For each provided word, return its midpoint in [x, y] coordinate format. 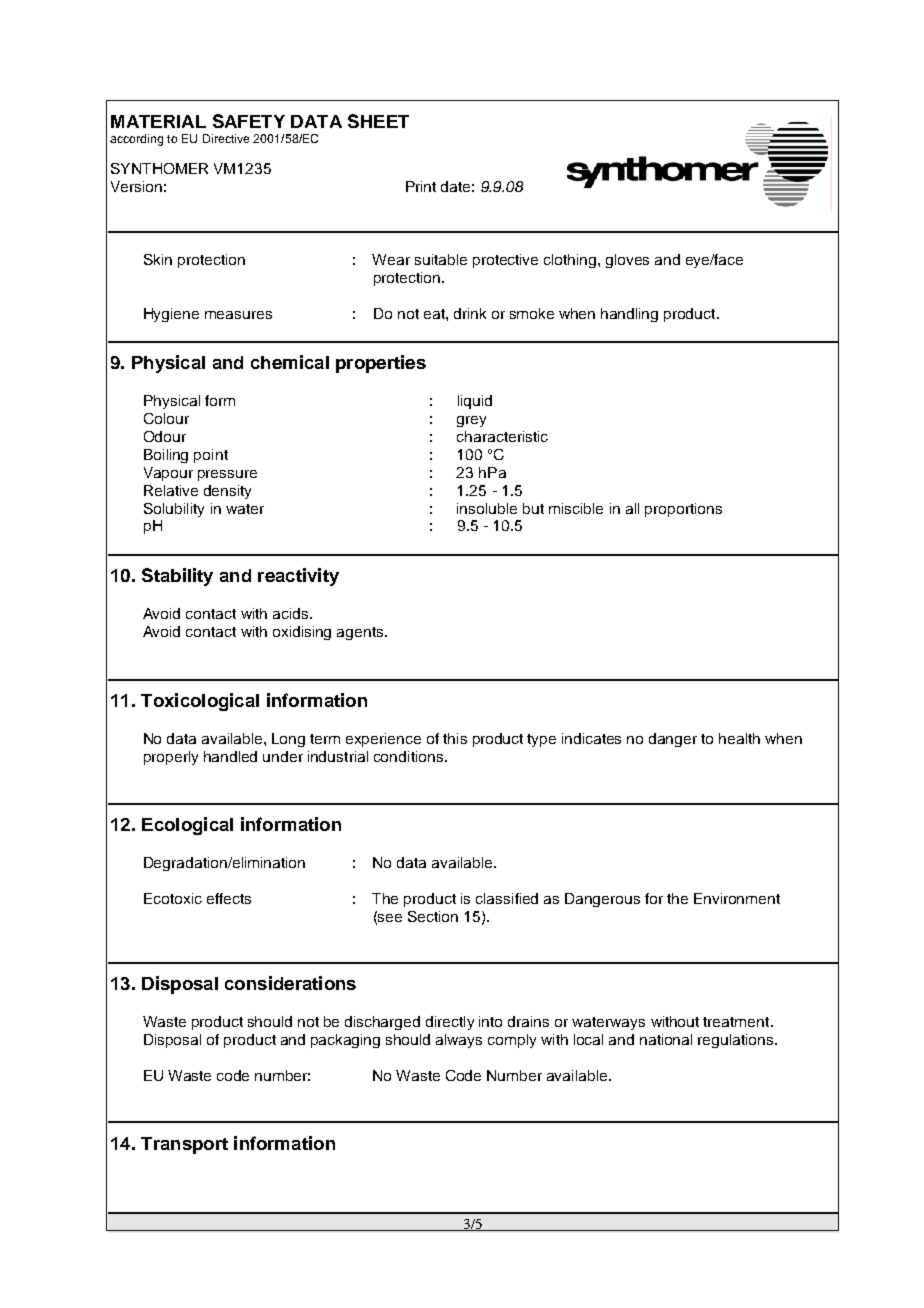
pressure [227, 475]
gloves [627, 261]
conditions [410, 756]
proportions [683, 510]
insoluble [487, 508]
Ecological [187, 826]
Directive [226, 138]
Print [421, 186]
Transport [184, 1145]
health [739, 738]
